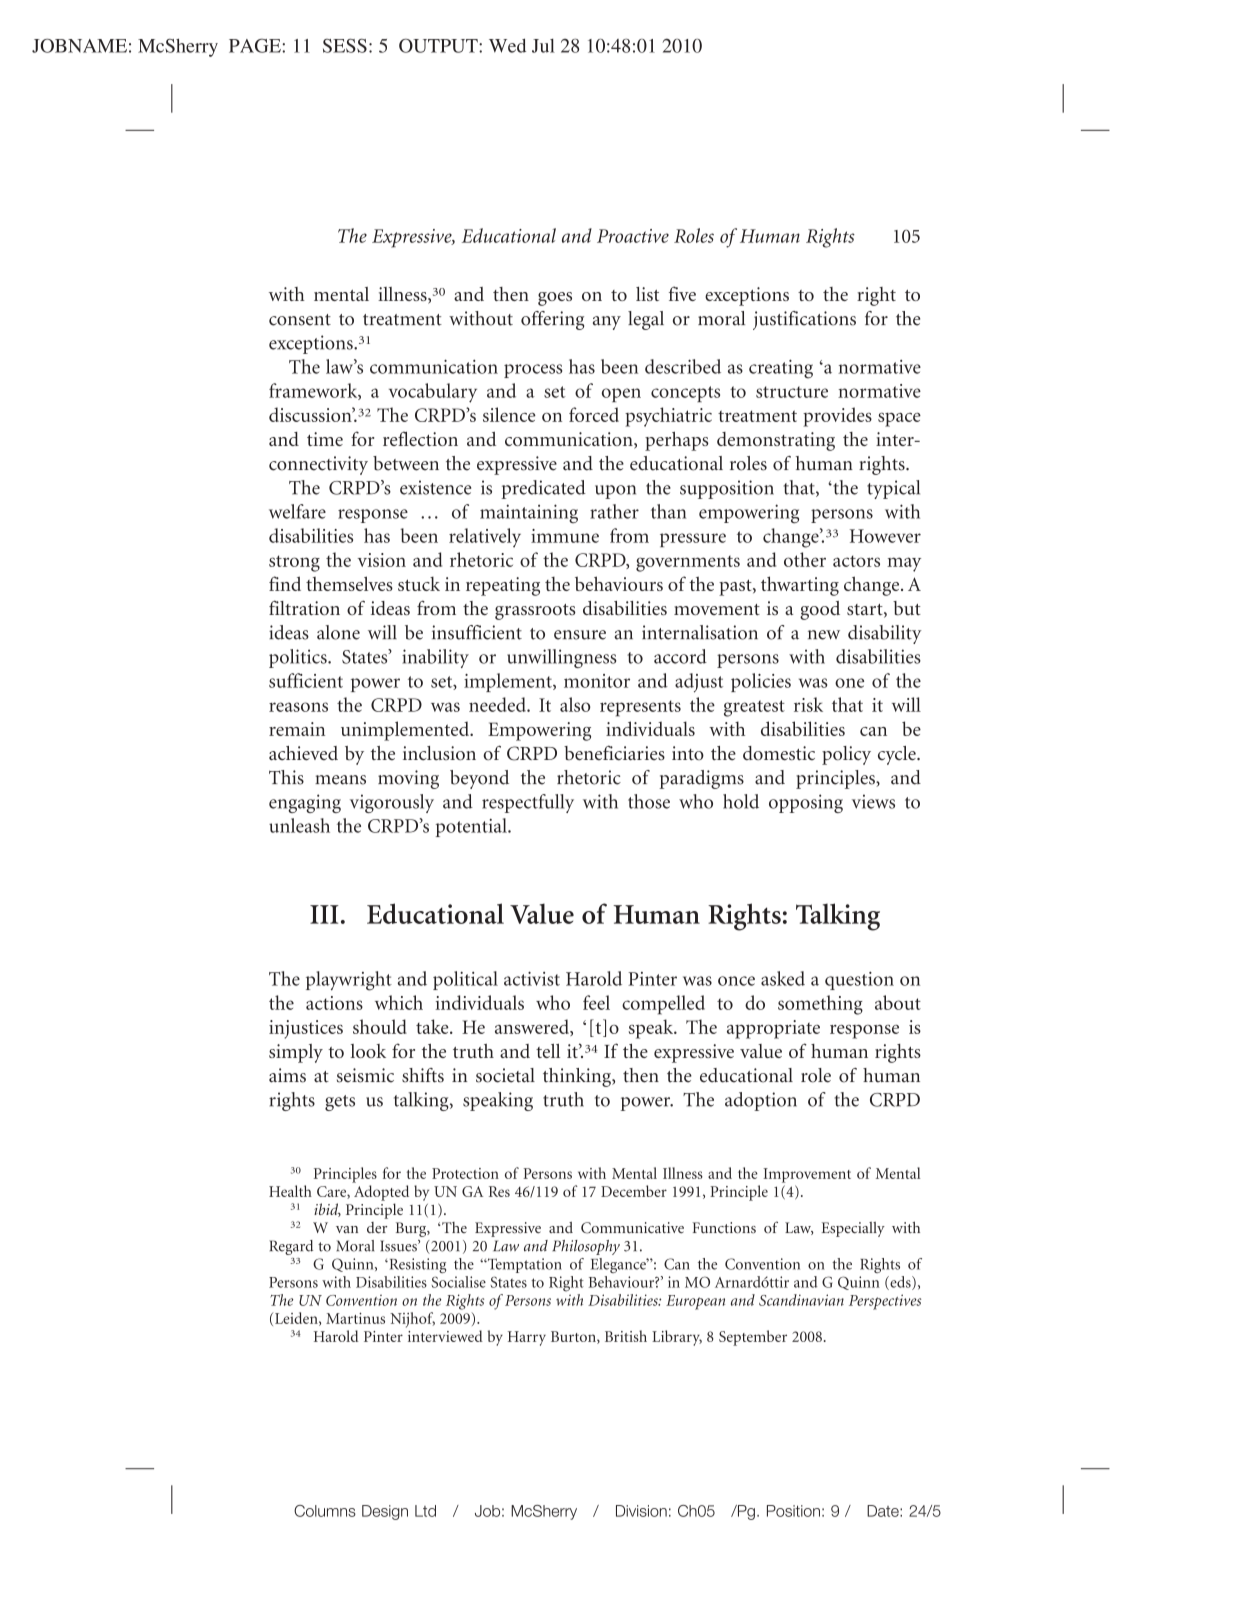 Image resolution: width=1235 pixels, height=1598 pixels. What do you see at coordinates (543, 46) in the screenshot?
I see `Jul` at bounding box center [543, 46].
